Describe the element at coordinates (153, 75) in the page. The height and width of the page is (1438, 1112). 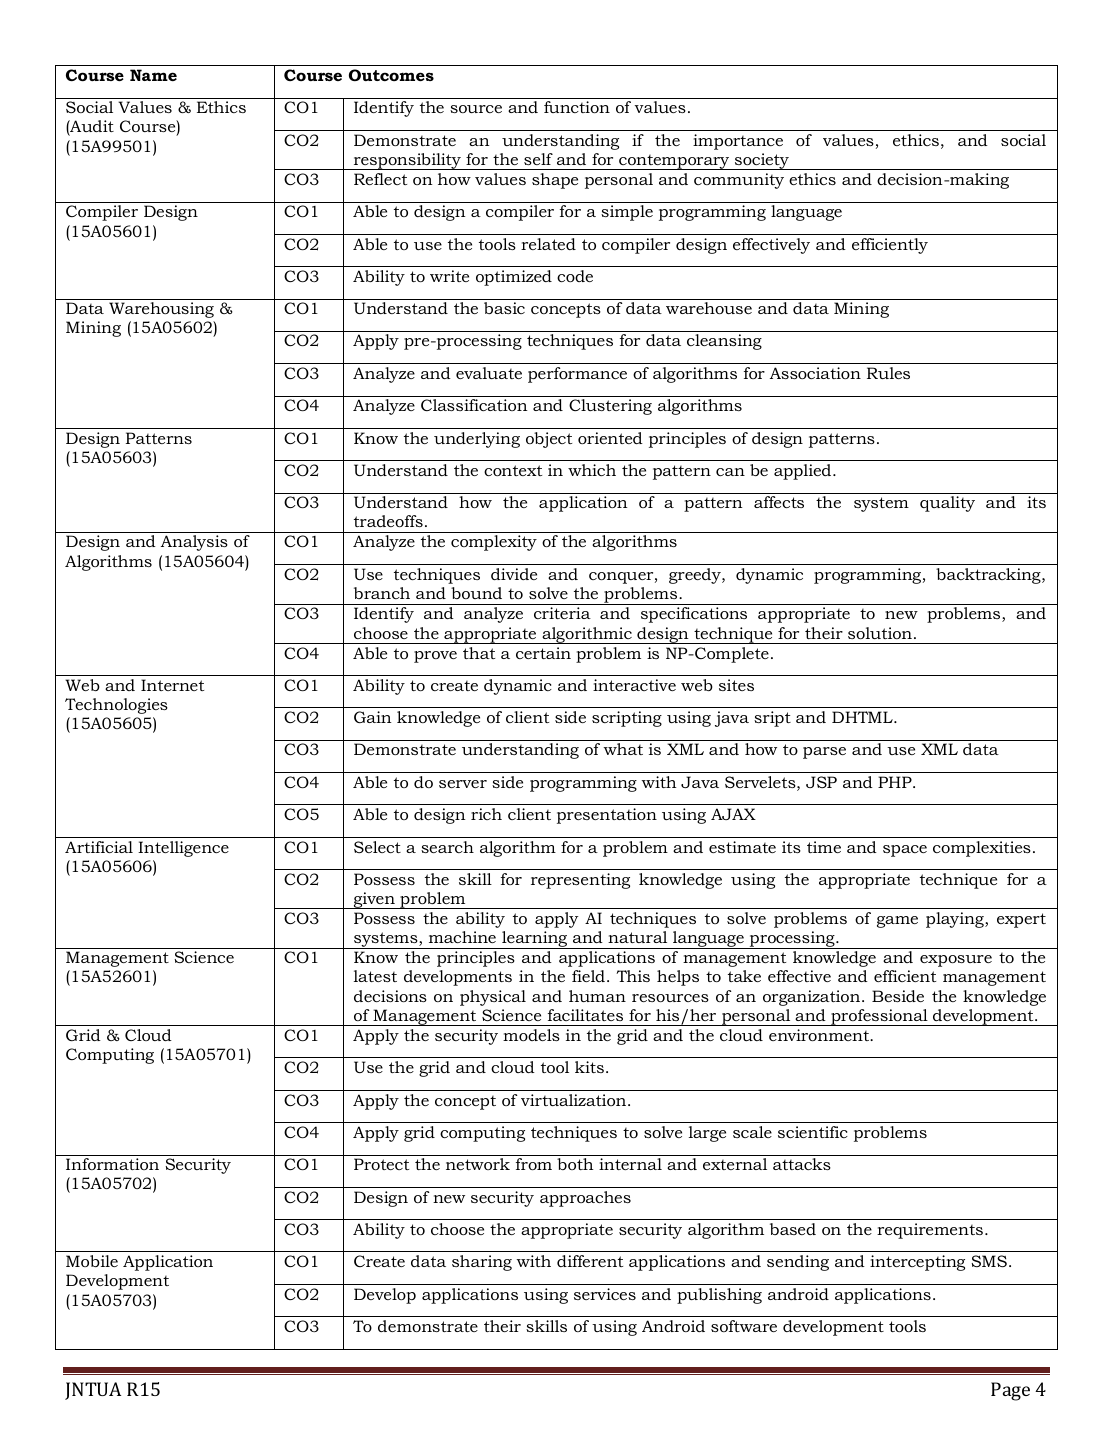
I see `Name` at that location.
